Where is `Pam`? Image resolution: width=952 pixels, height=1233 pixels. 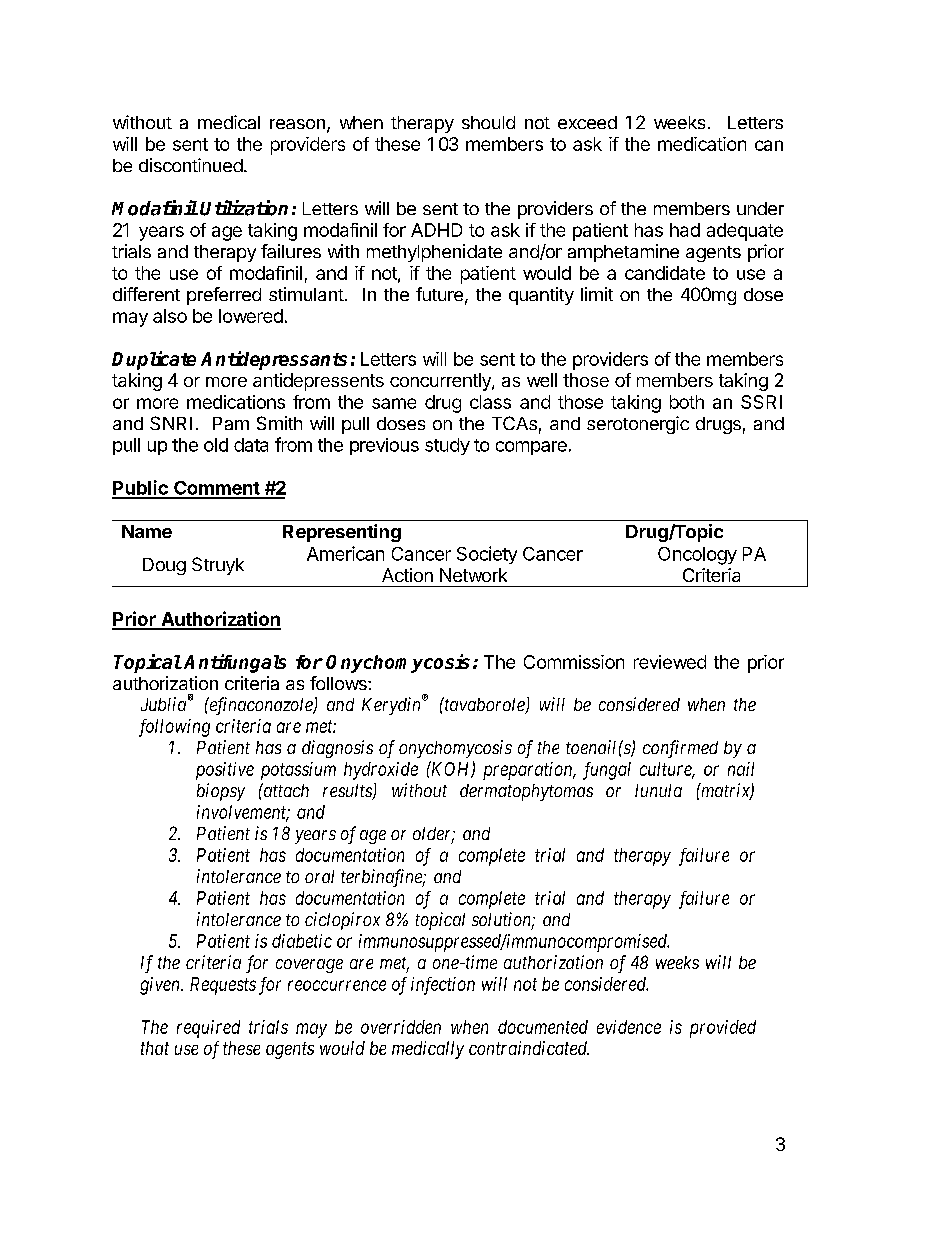
Pam is located at coordinates (231, 423).
